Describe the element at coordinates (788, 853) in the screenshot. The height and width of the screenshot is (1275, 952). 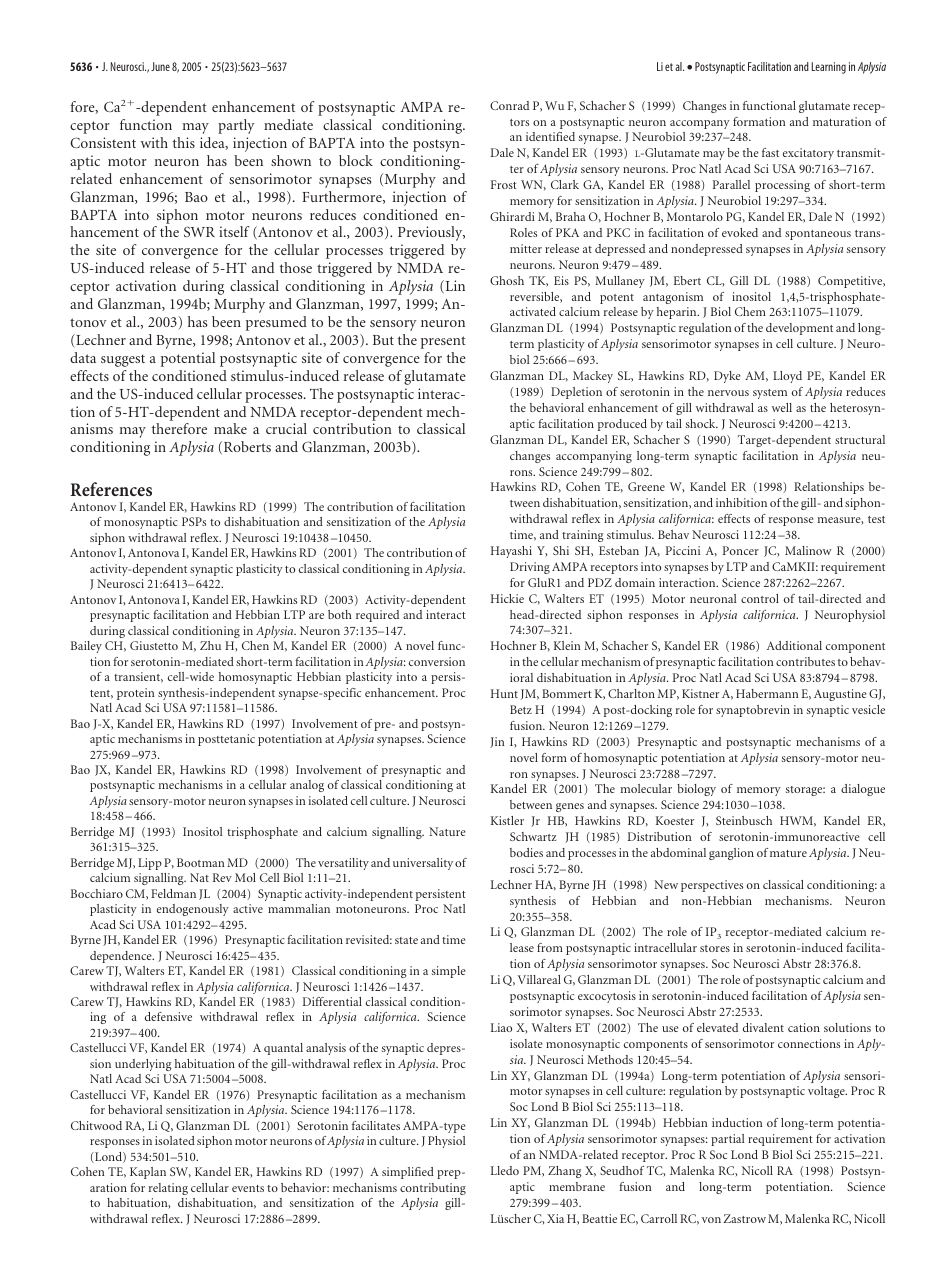
I see `mature` at that location.
